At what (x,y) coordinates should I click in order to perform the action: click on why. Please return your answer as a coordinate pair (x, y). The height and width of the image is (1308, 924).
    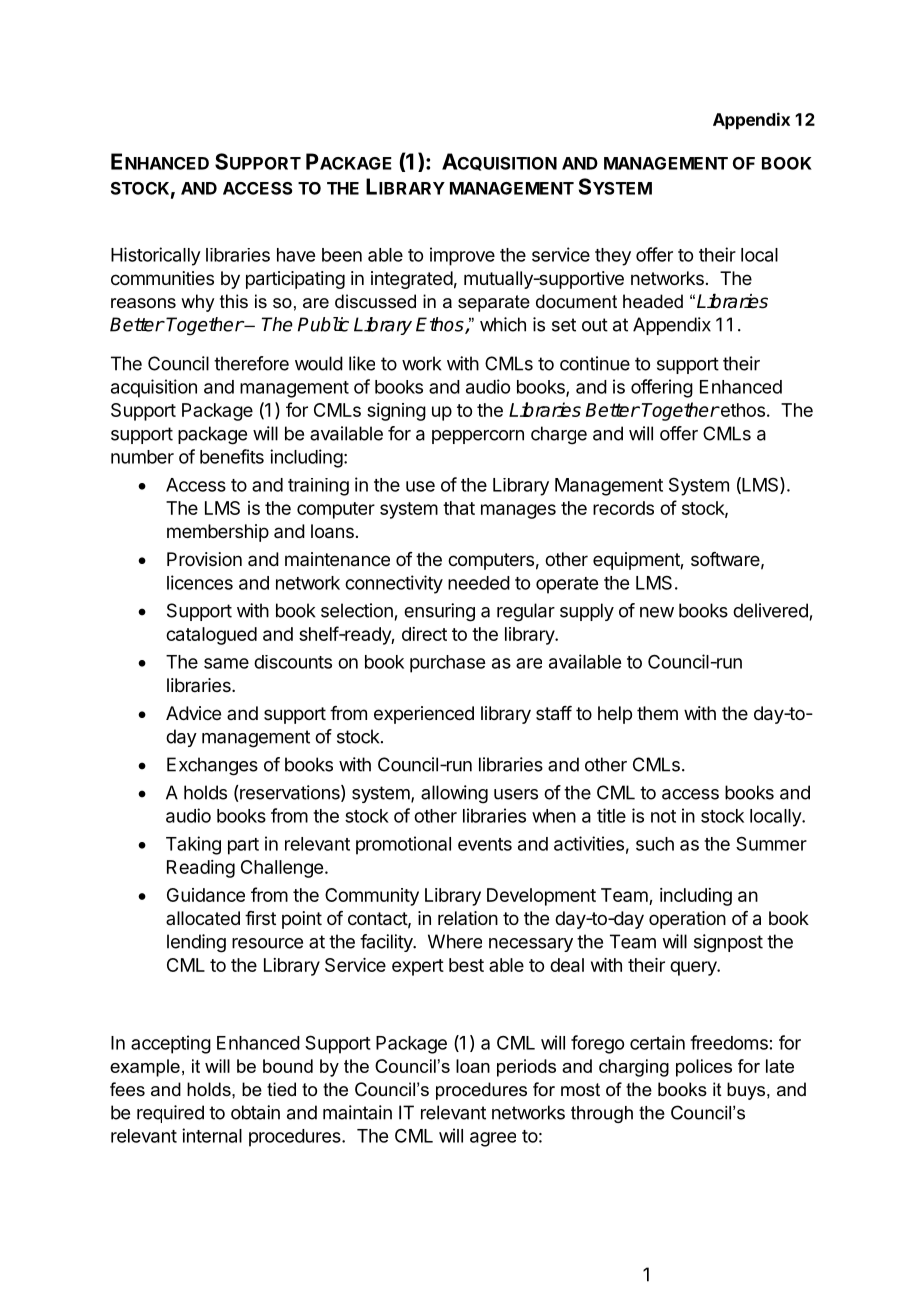
    Looking at the image, I should click on (197, 303).
